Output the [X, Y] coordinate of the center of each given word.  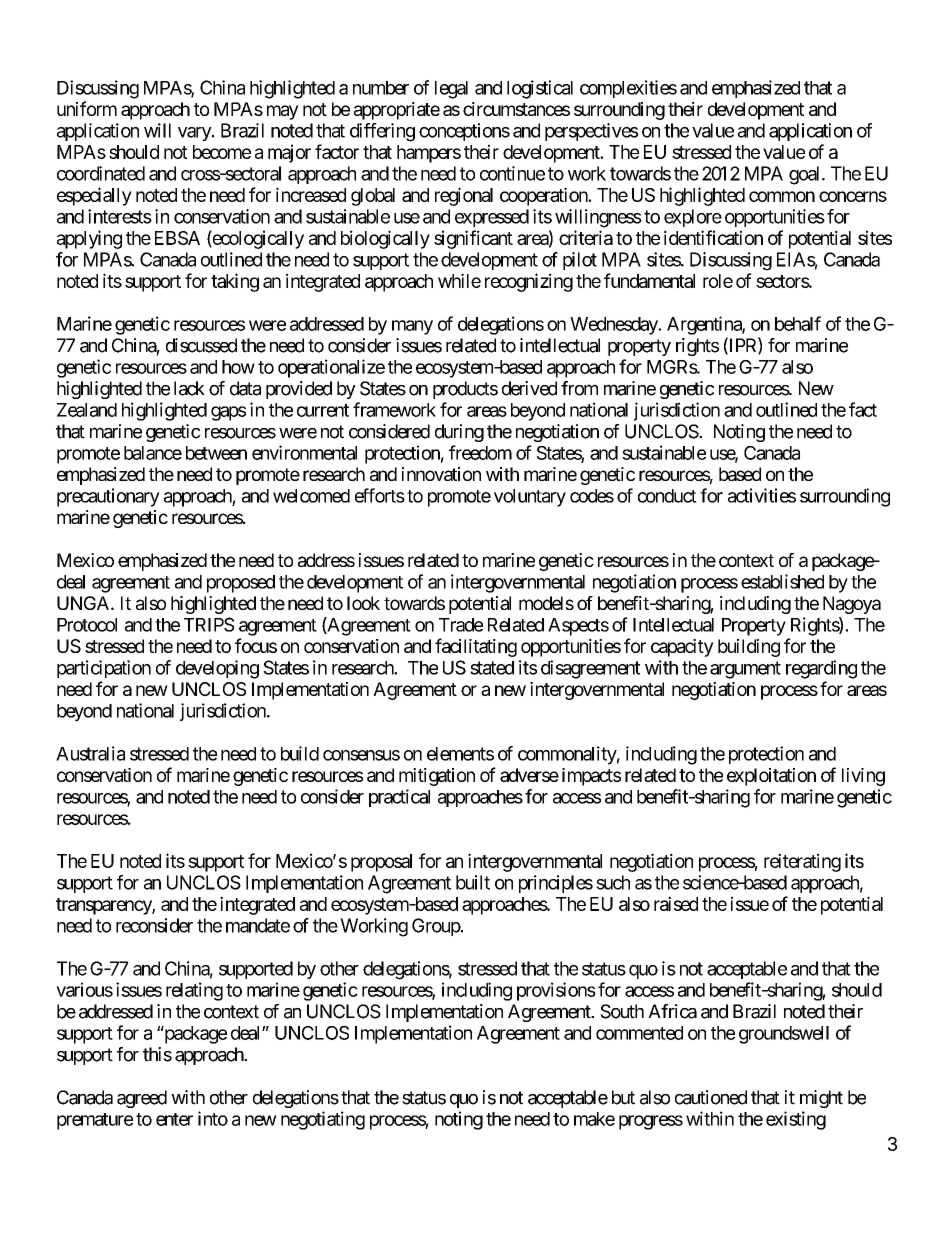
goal [806, 175]
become [222, 152]
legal [451, 90]
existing [796, 1120]
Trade [461, 625]
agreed [142, 1099]
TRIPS [209, 624]
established [782, 581]
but [623, 1097]
